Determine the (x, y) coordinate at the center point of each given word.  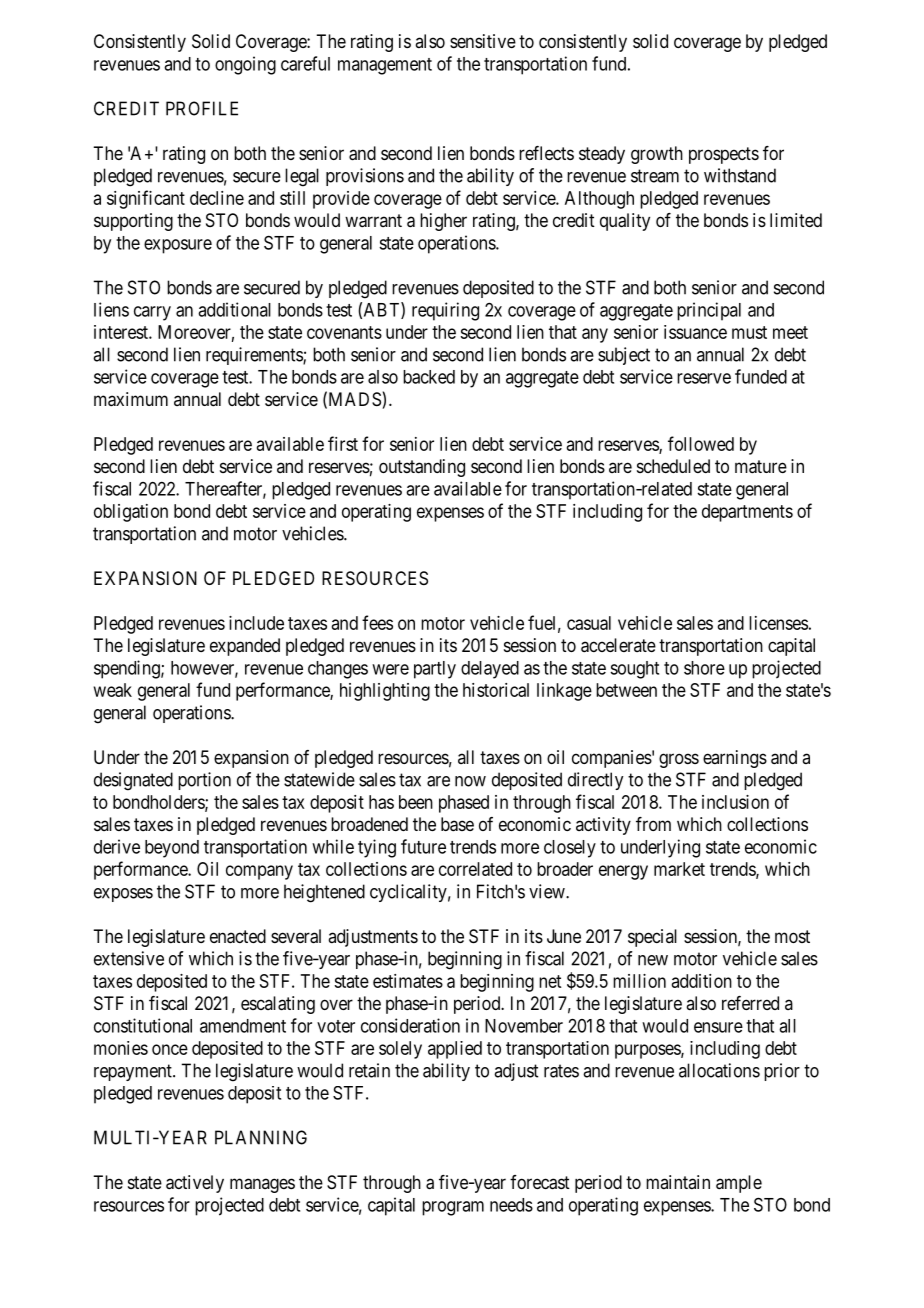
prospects (724, 155)
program (453, 1208)
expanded (245, 647)
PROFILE (202, 108)
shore (704, 668)
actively (195, 1184)
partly (435, 670)
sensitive (483, 41)
